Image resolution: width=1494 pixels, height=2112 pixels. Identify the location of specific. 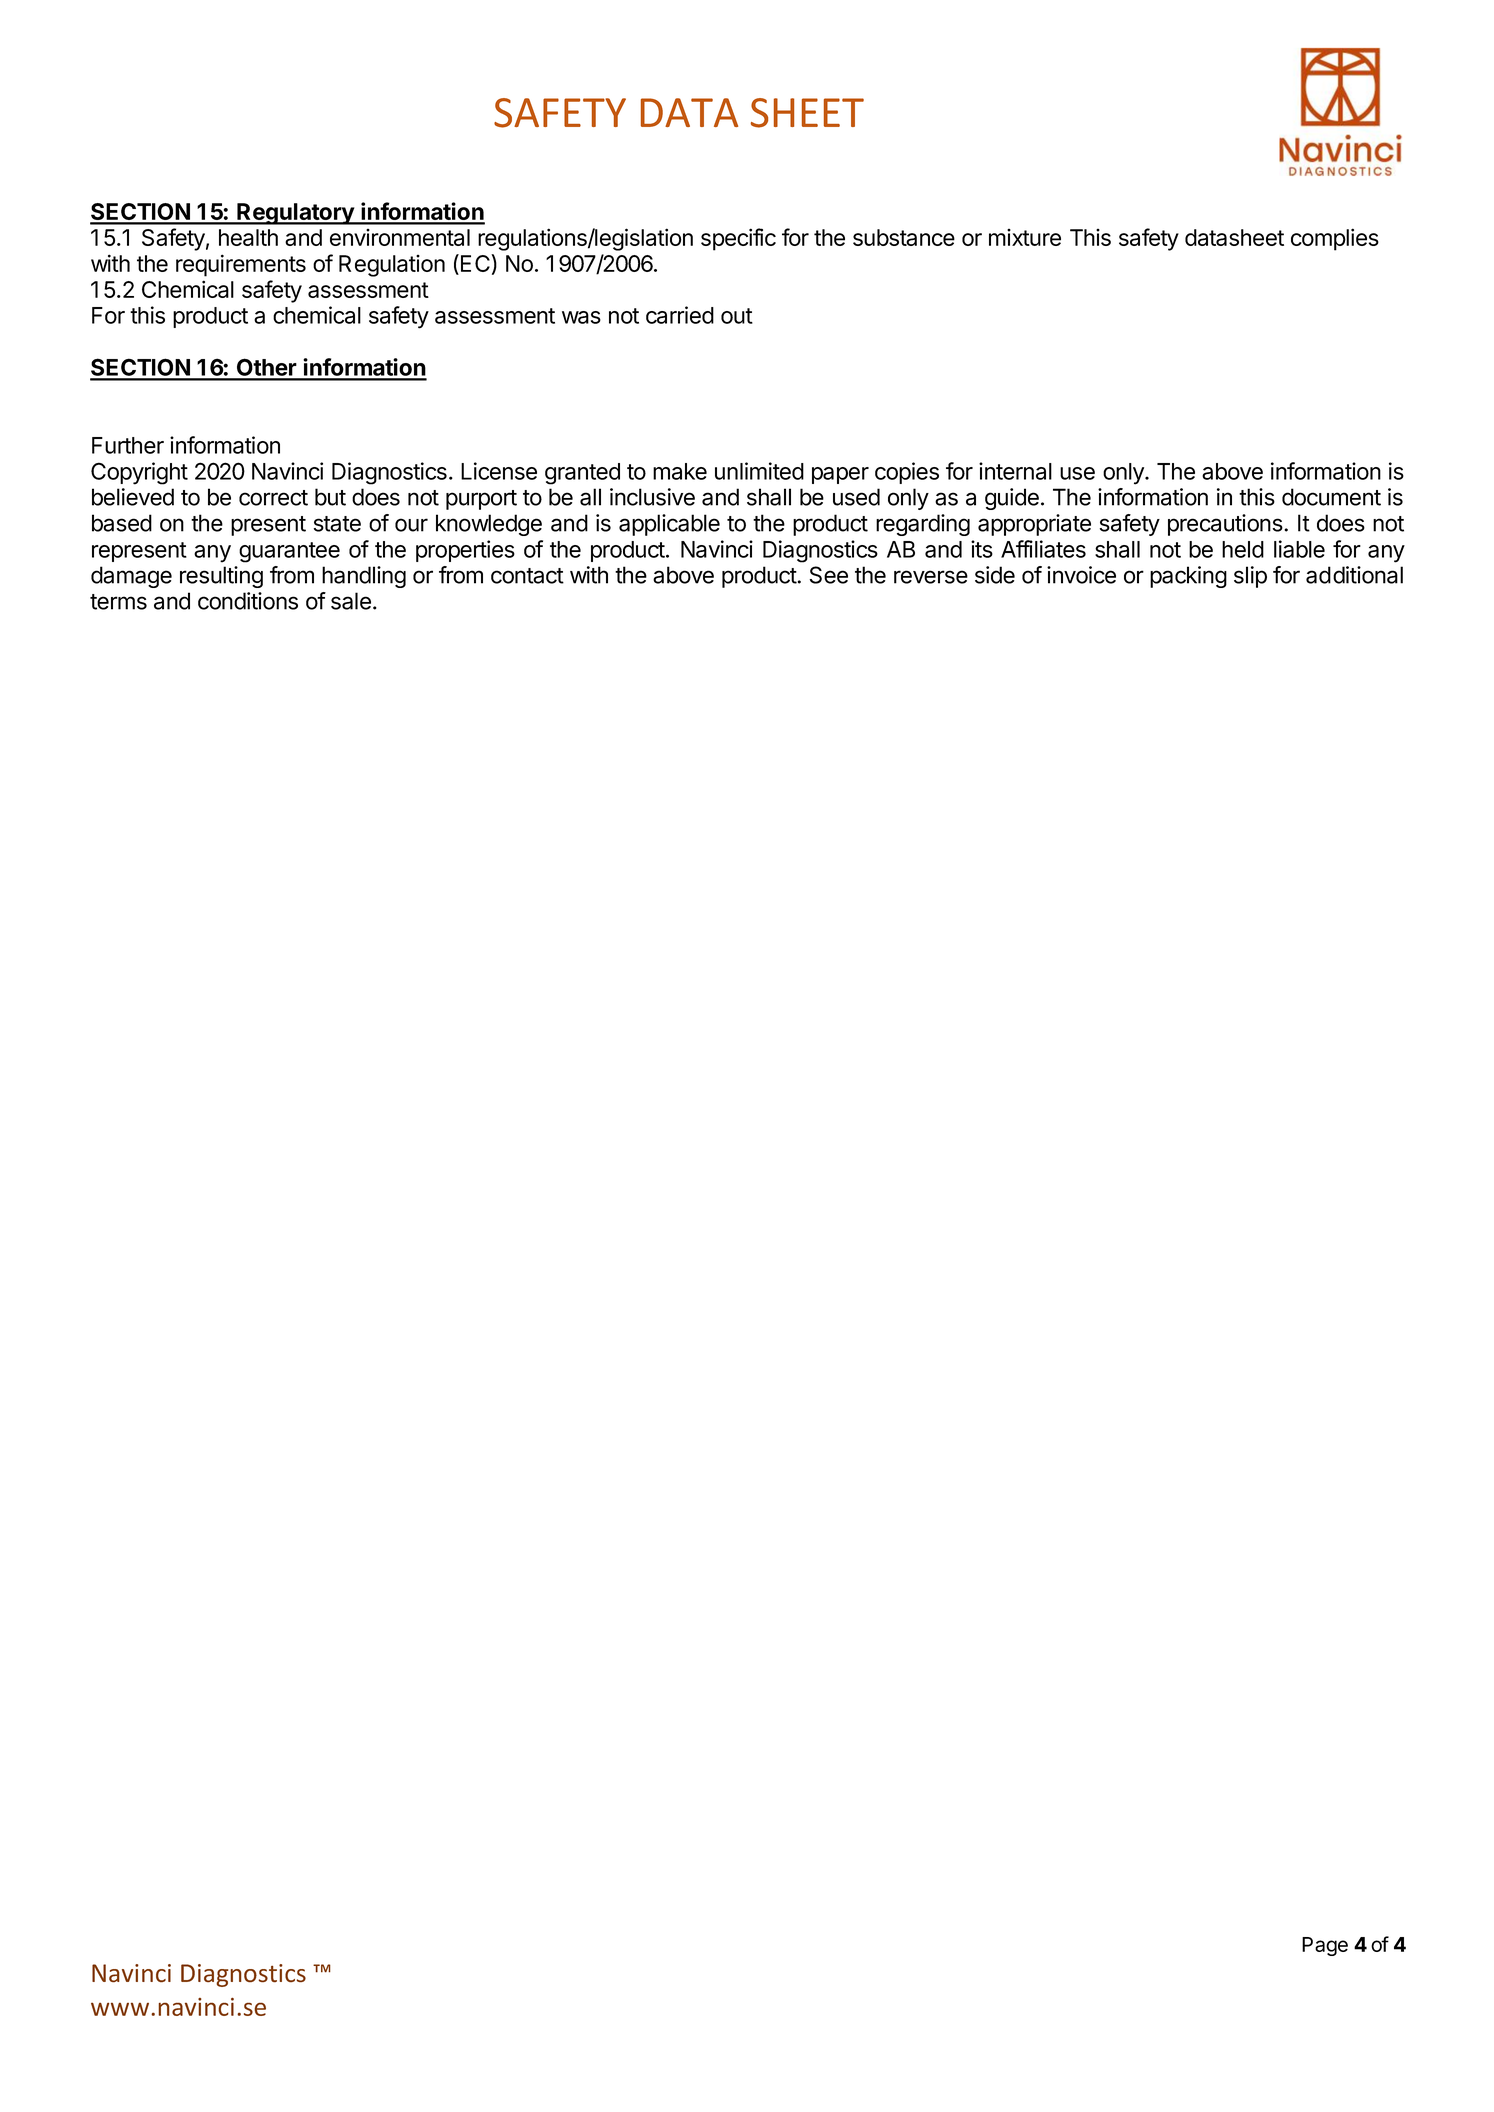
(738, 239).
